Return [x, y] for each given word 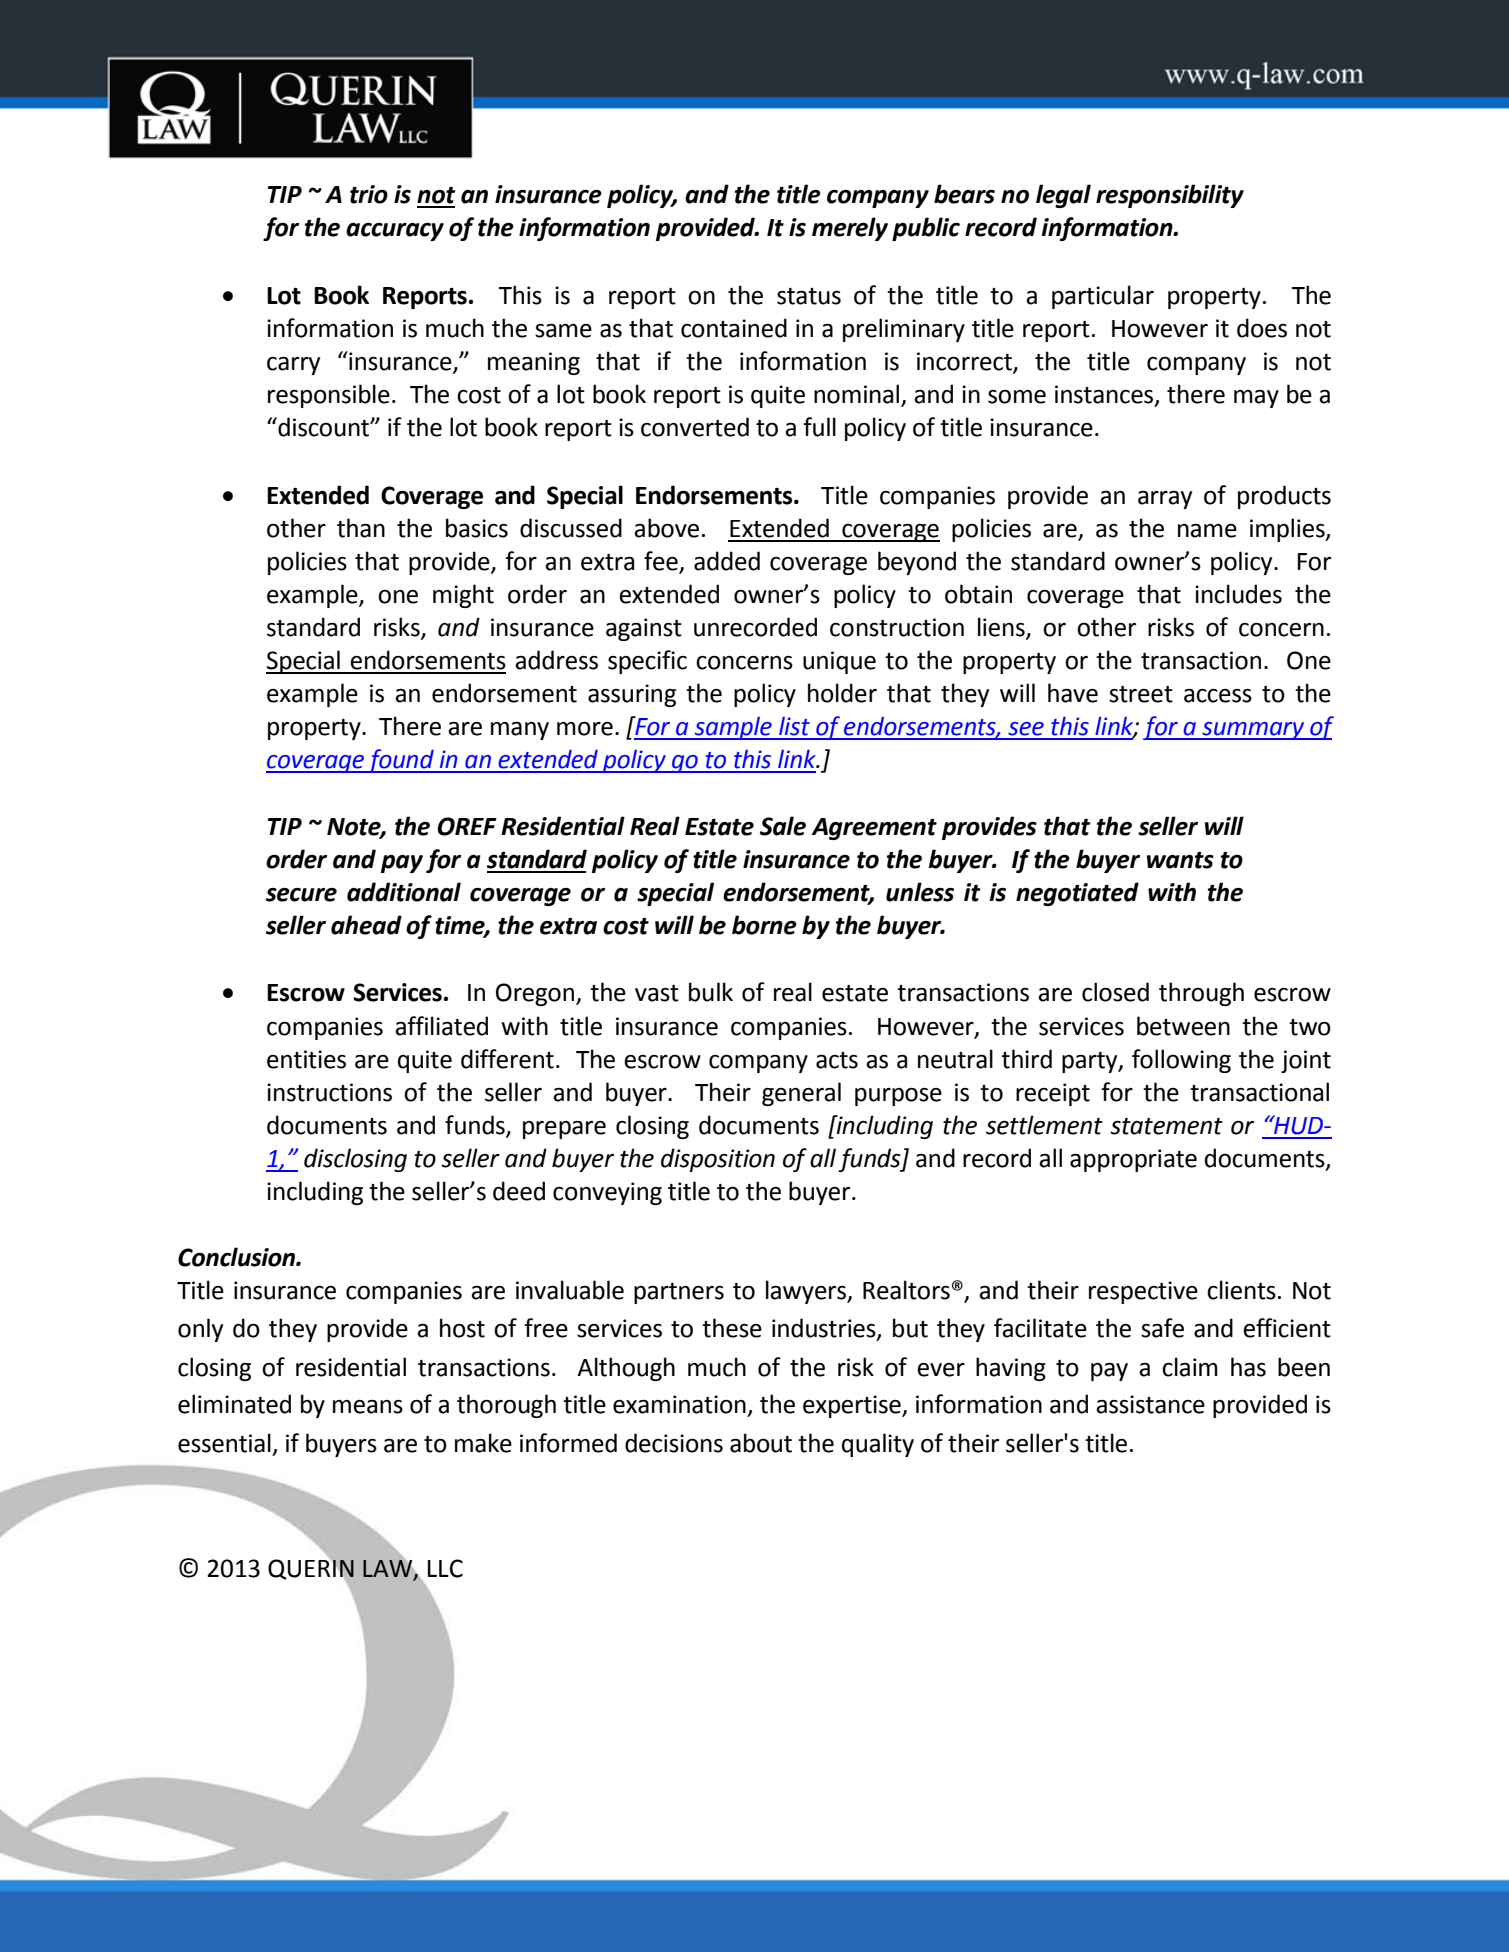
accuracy [395, 232]
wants [1180, 860]
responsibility [1170, 196]
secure [301, 895]
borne [764, 925]
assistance [1150, 1404]
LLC [445, 1568]
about [761, 1443]
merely [850, 229]
